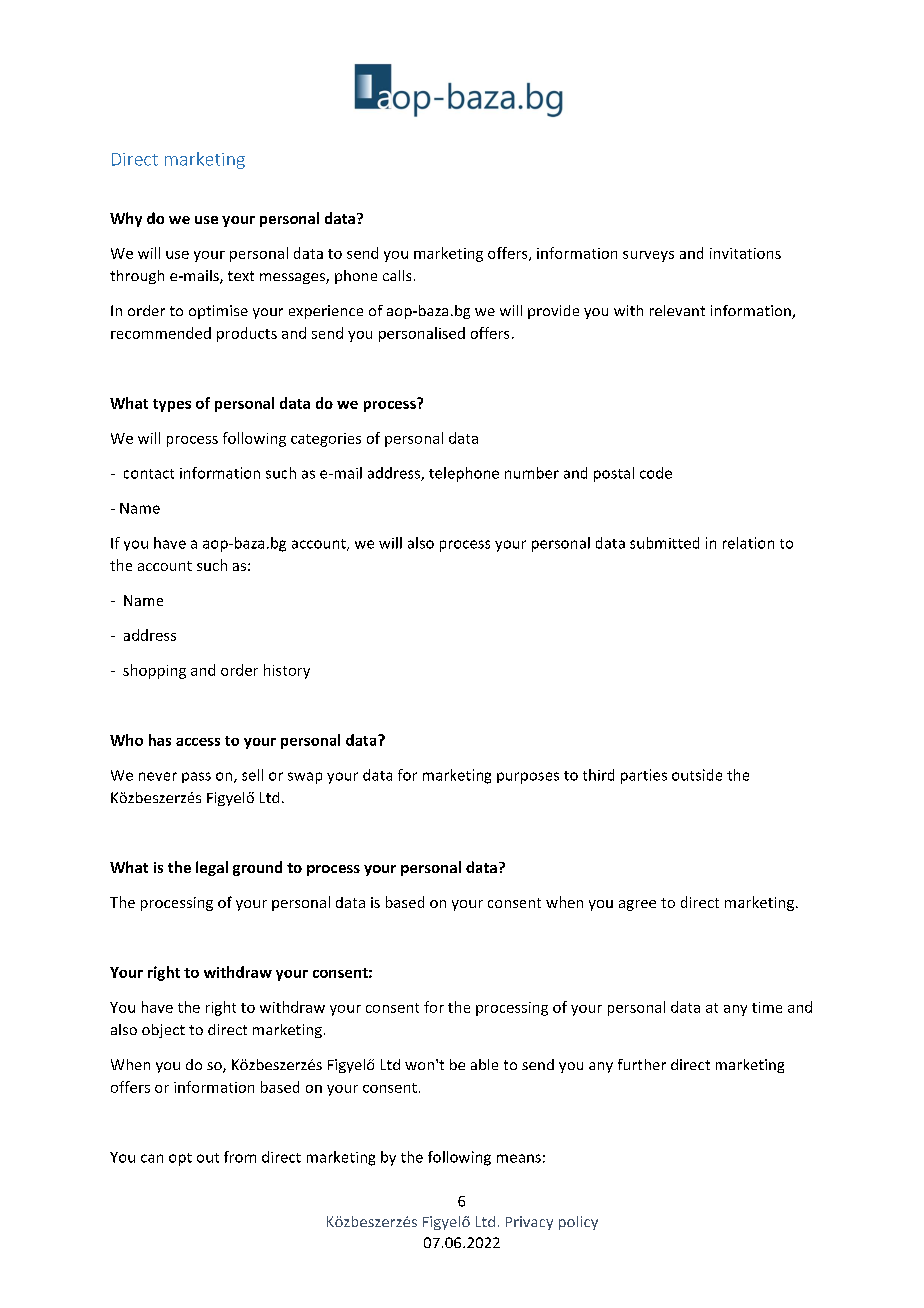 The width and height of the screenshot is (924, 1308). What do you see at coordinates (648, 256) in the screenshot?
I see `surveys` at bounding box center [648, 256].
